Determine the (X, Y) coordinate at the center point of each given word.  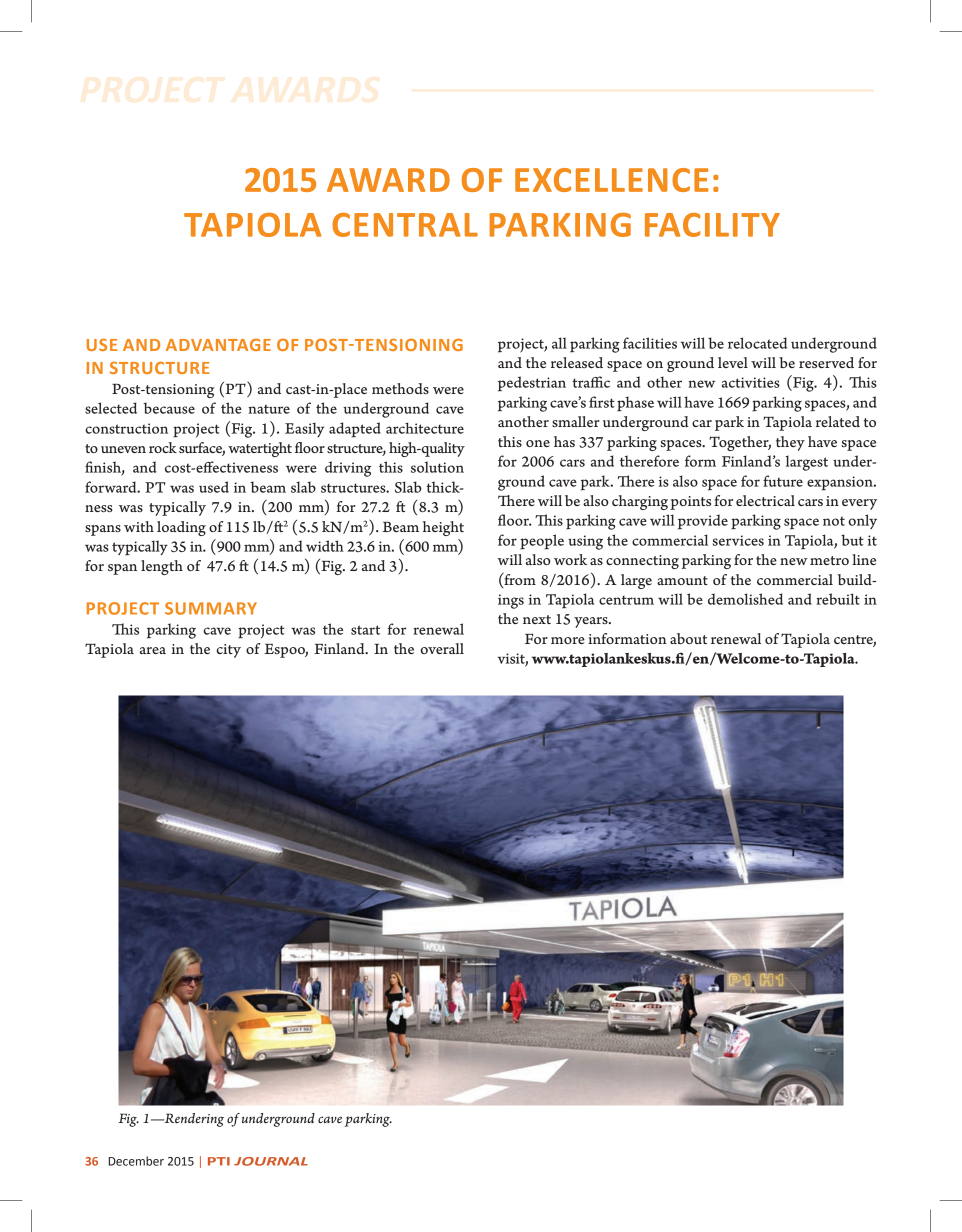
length (162, 567)
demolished (745, 599)
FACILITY (712, 225)
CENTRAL (405, 225)
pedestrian (532, 384)
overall (442, 648)
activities (751, 382)
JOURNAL (271, 1161)
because (169, 408)
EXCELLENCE (611, 180)
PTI (219, 1161)
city (228, 651)
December (136, 1161)
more (568, 640)
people (542, 542)
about (688, 638)
